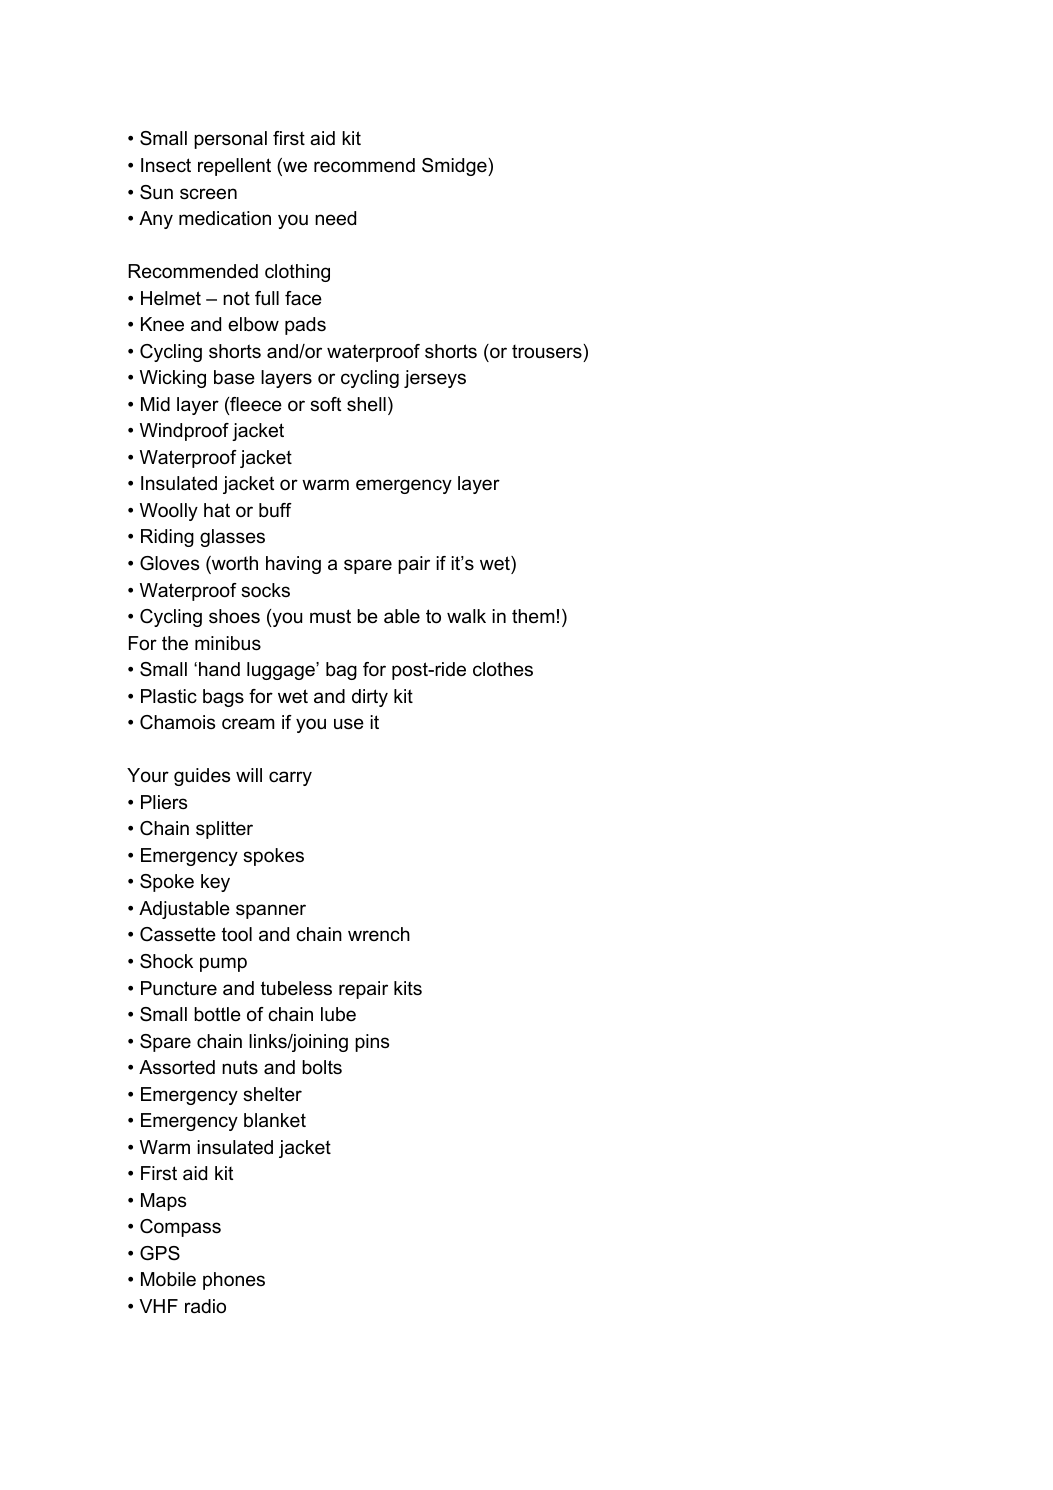 The width and height of the screenshot is (1053, 1490). What do you see at coordinates (330, 616) in the screenshot?
I see `must` at bounding box center [330, 616].
